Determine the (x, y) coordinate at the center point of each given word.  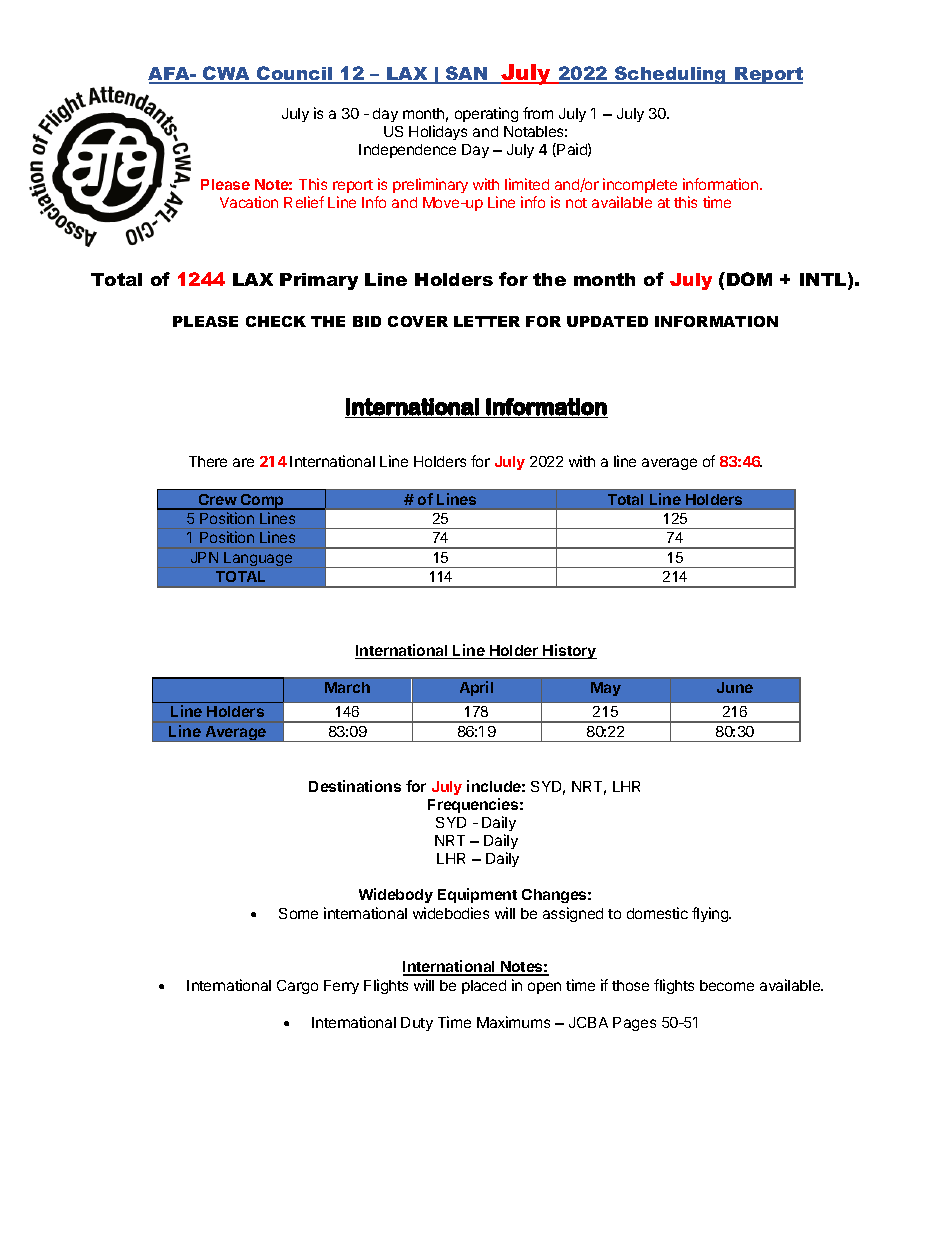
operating (486, 114)
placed (484, 987)
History (569, 651)
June (735, 687)
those (630, 985)
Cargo (297, 987)
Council (295, 74)
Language (258, 559)
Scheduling (671, 75)
